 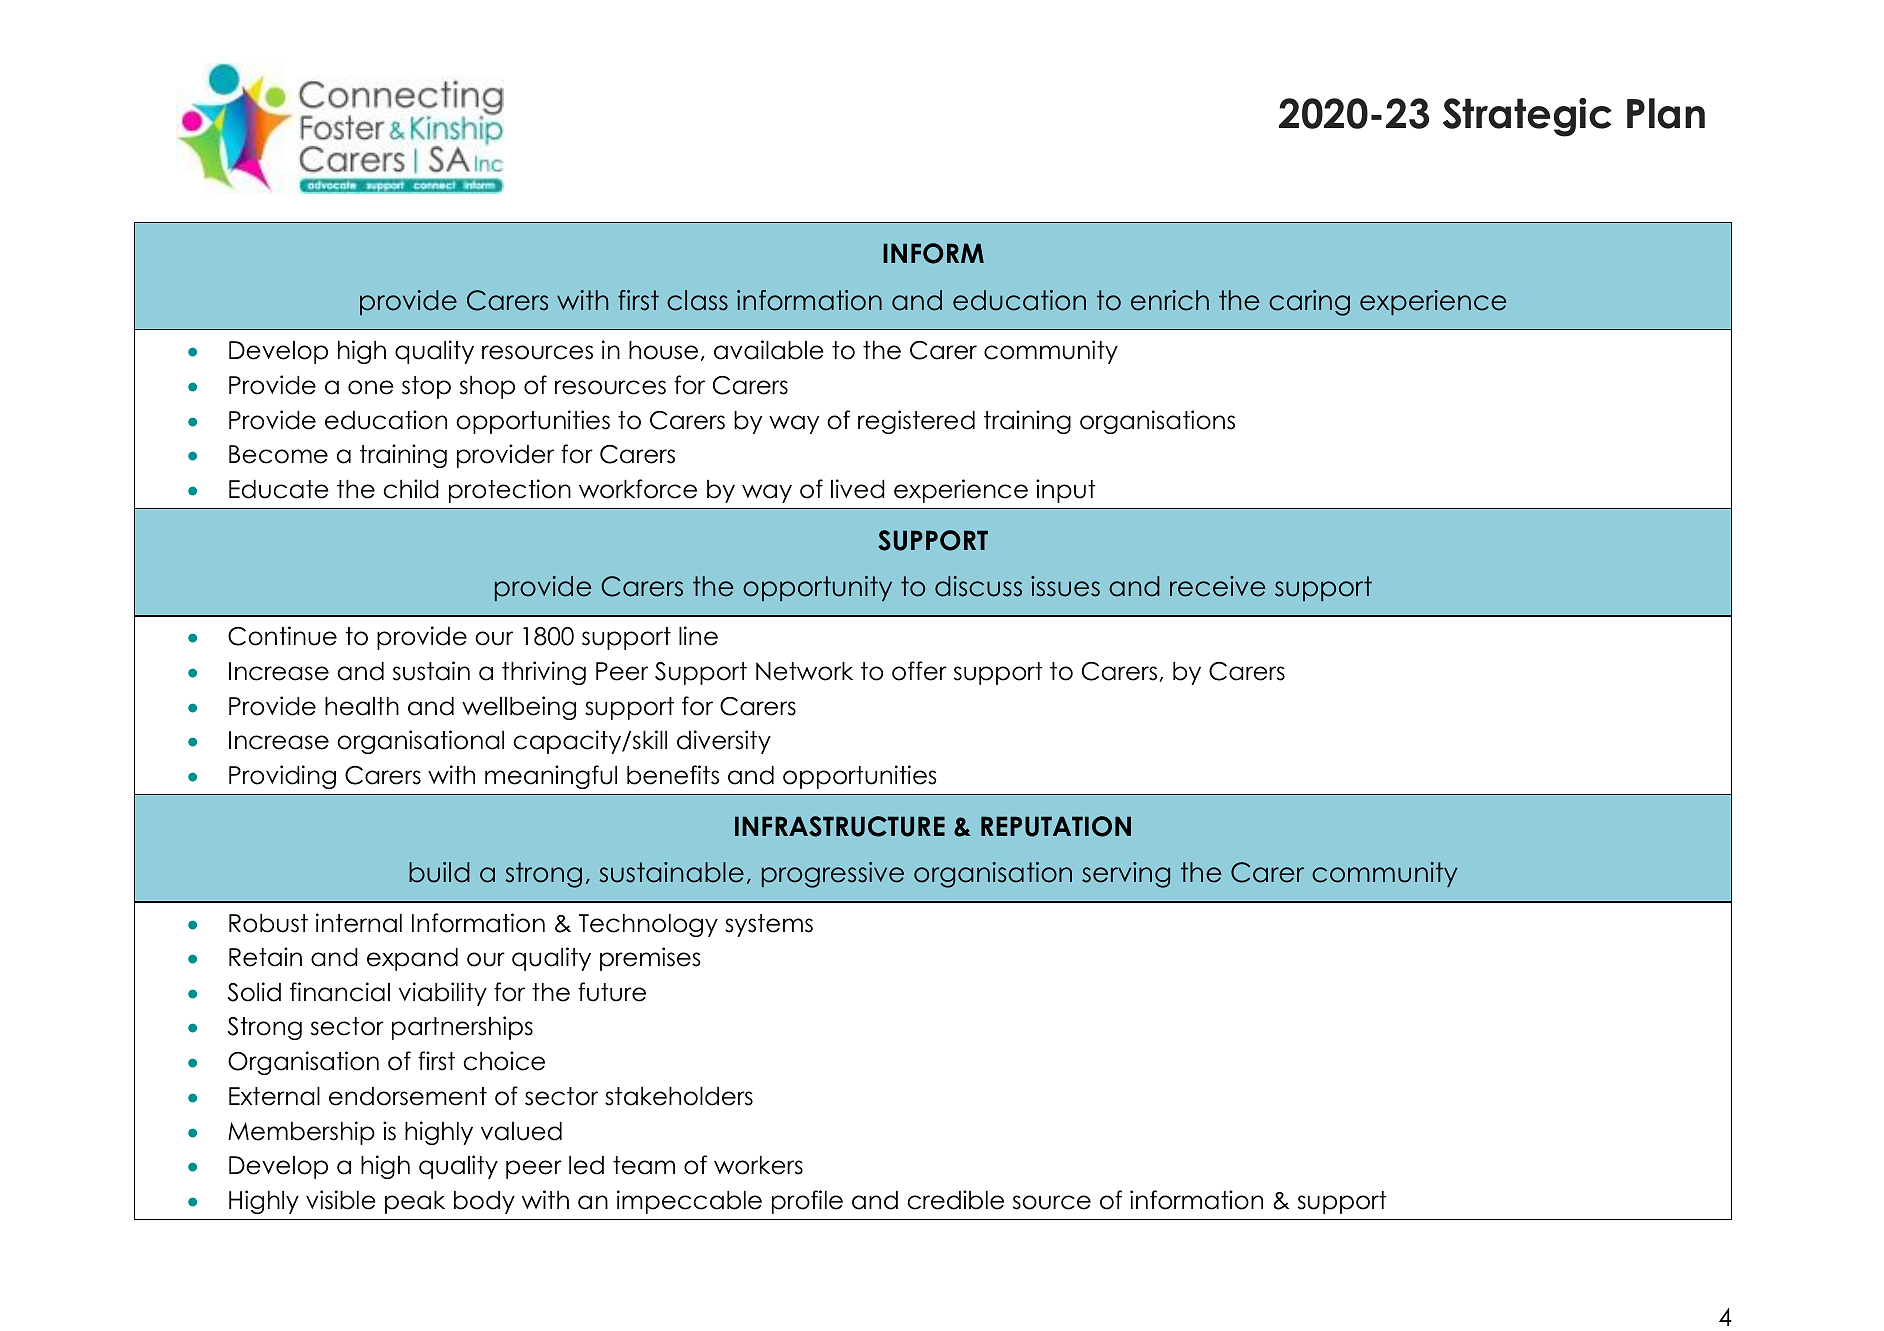 I want to click on credible, so click(x=955, y=1200).
